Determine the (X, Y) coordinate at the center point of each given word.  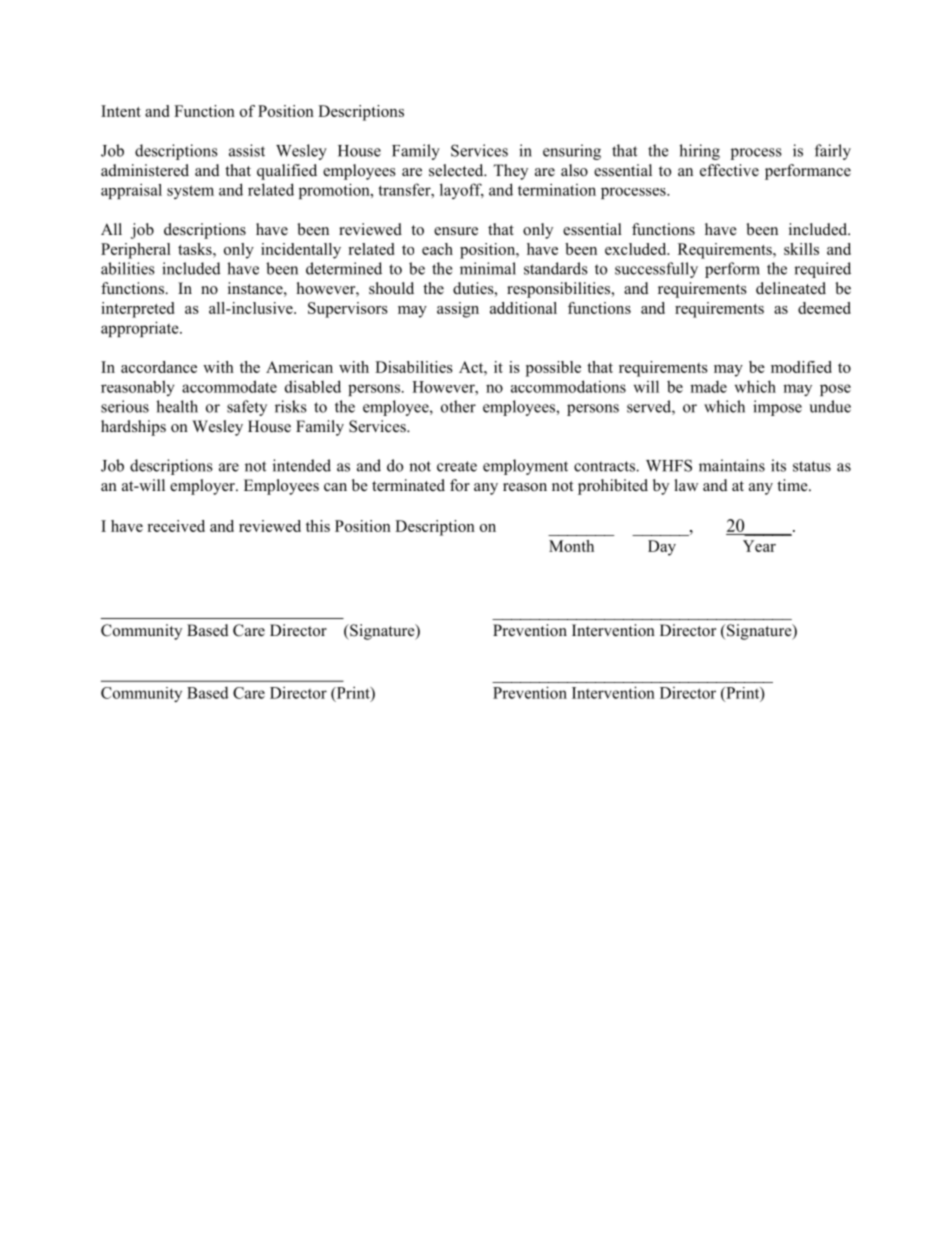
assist (247, 150)
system (190, 192)
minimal (488, 268)
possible (553, 369)
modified (801, 367)
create (457, 466)
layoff (462, 191)
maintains (732, 465)
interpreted (137, 310)
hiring (699, 152)
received (176, 526)
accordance (159, 367)
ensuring (572, 152)
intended (302, 465)
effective (729, 170)
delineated (791, 288)
